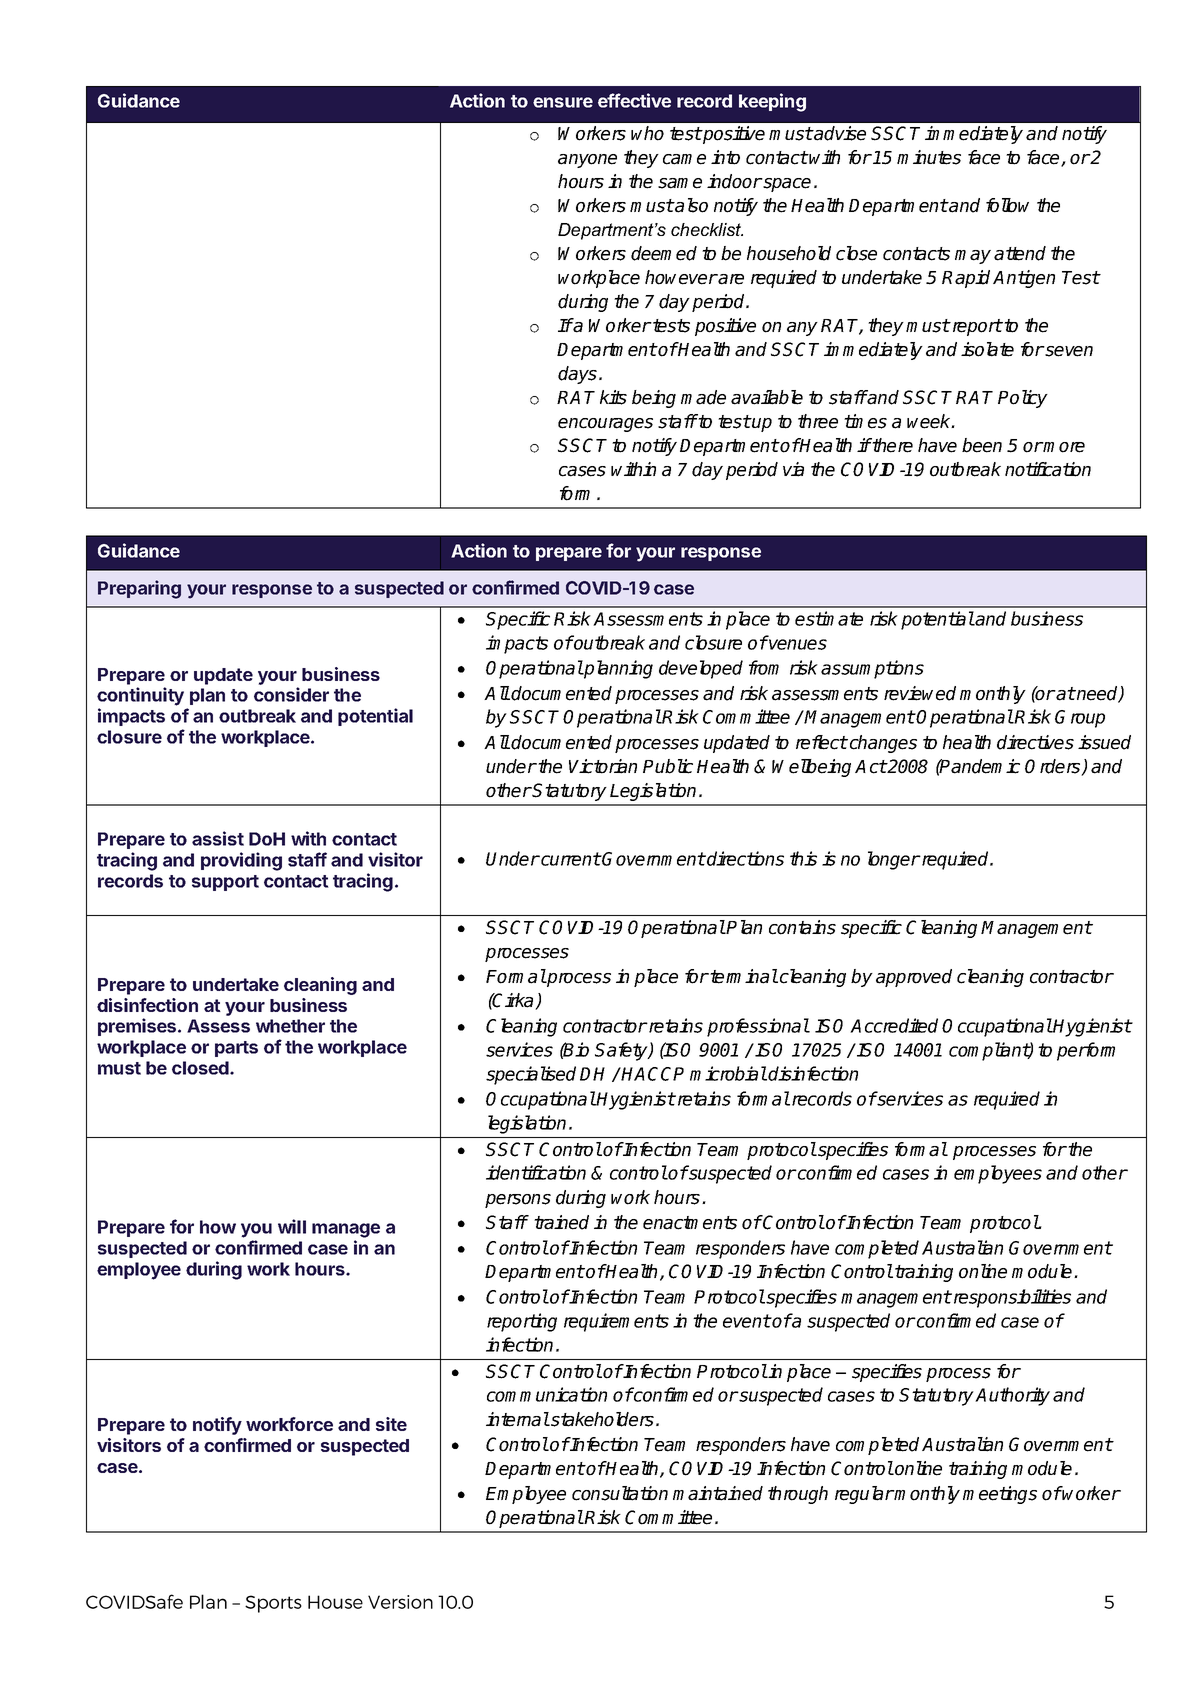 The width and height of the screenshot is (1200, 1698). What do you see at coordinates (1035, 742) in the screenshot?
I see `directives` at bounding box center [1035, 742].
